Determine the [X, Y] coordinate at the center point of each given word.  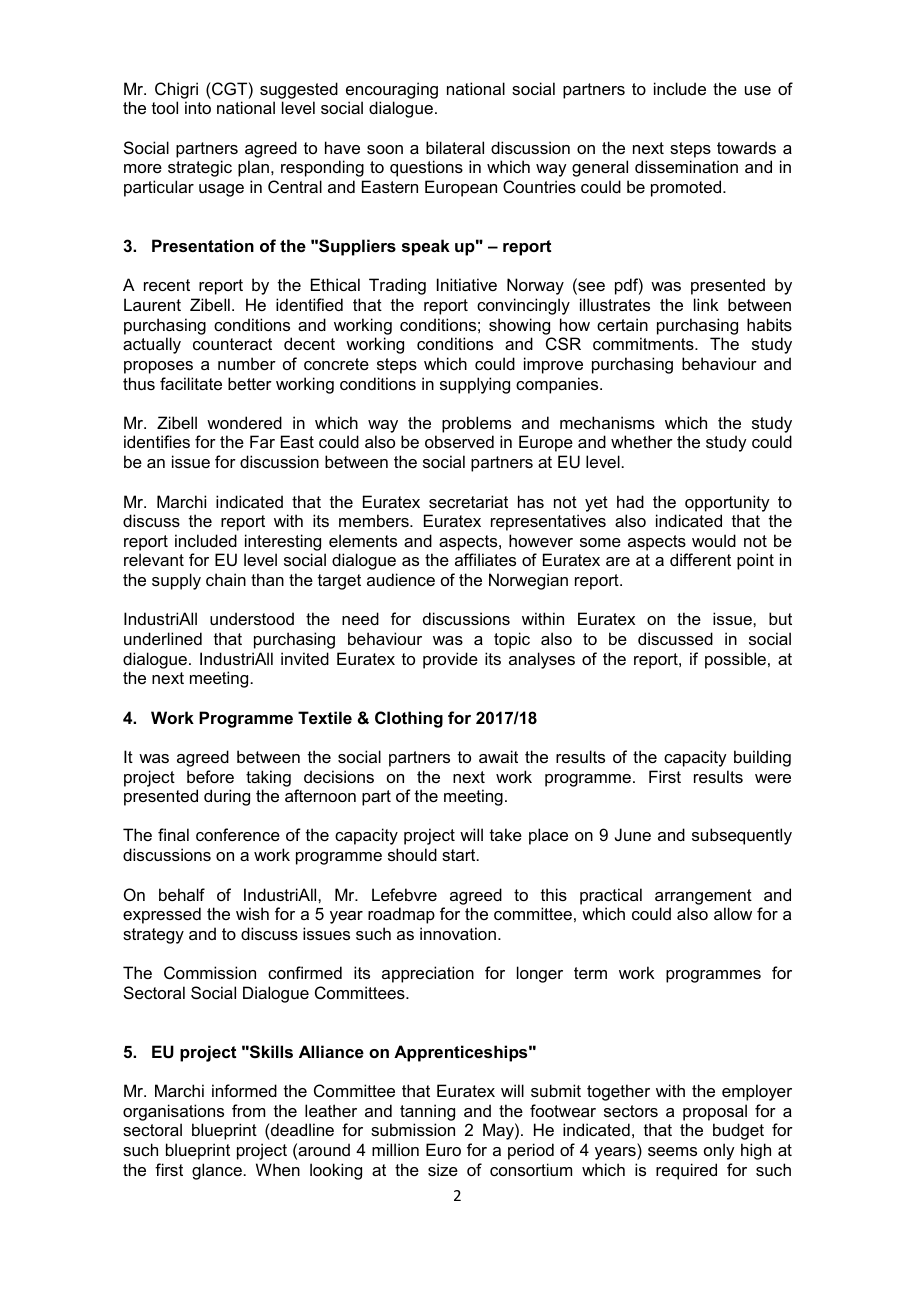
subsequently [742, 836]
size [443, 1169]
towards [746, 147]
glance [217, 1171]
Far [262, 441]
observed [459, 441]
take [506, 834]
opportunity [727, 503]
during [227, 797]
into [198, 107]
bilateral [455, 147]
